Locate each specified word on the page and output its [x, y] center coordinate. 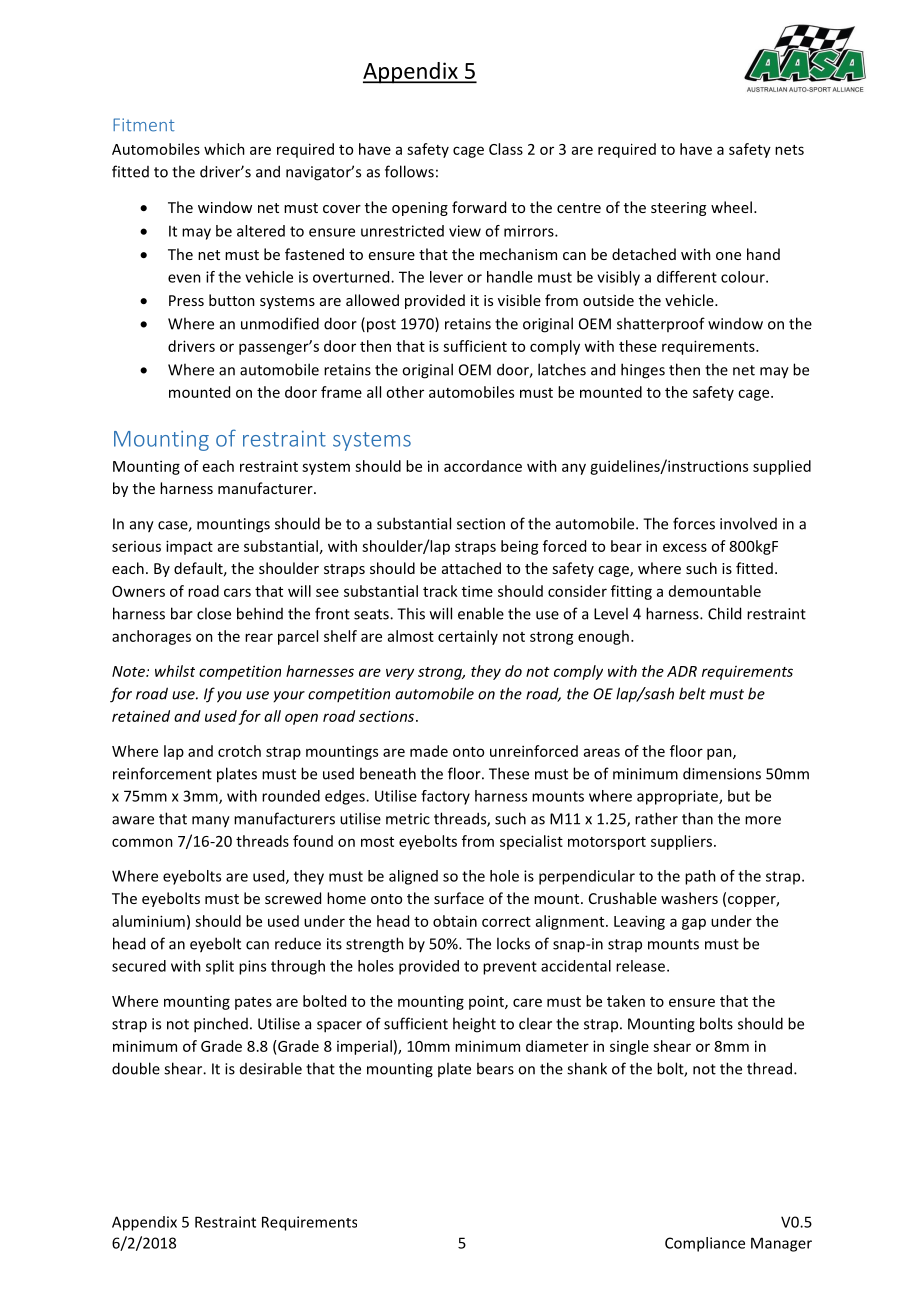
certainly [468, 637]
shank [587, 1068]
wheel [731, 207]
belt [692, 693]
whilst [175, 671]
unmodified [280, 323]
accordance [483, 466]
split [220, 967]
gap [694, 924]
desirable [271, 1068]
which [224, 149]
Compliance [705, 1244]
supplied [782, 467]
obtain [455, 921]
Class [506, 149]
